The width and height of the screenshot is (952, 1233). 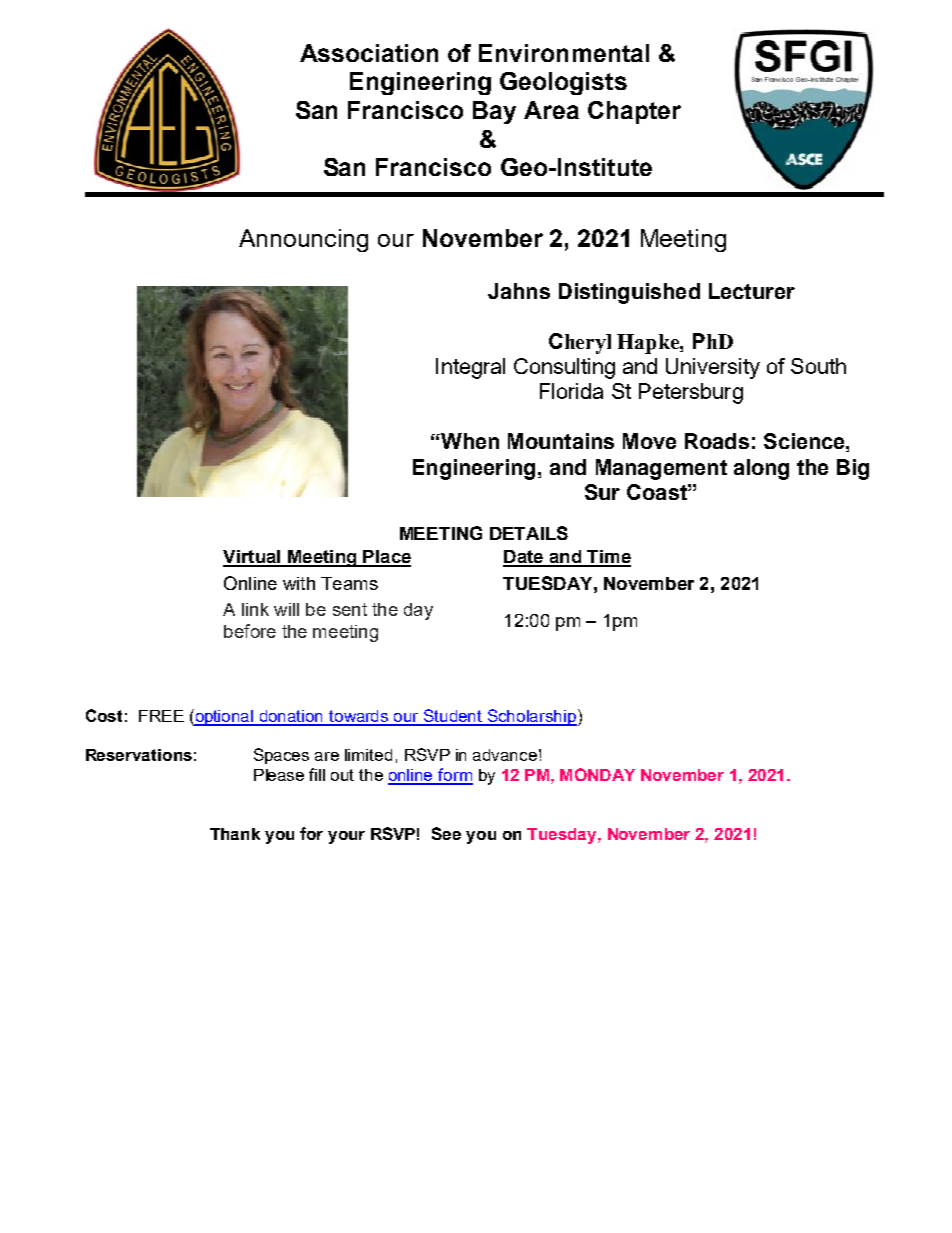 What do you see at coordinates (235, 834) in the screenshot?
I see `Thank` at bounding box center [235, 834].
